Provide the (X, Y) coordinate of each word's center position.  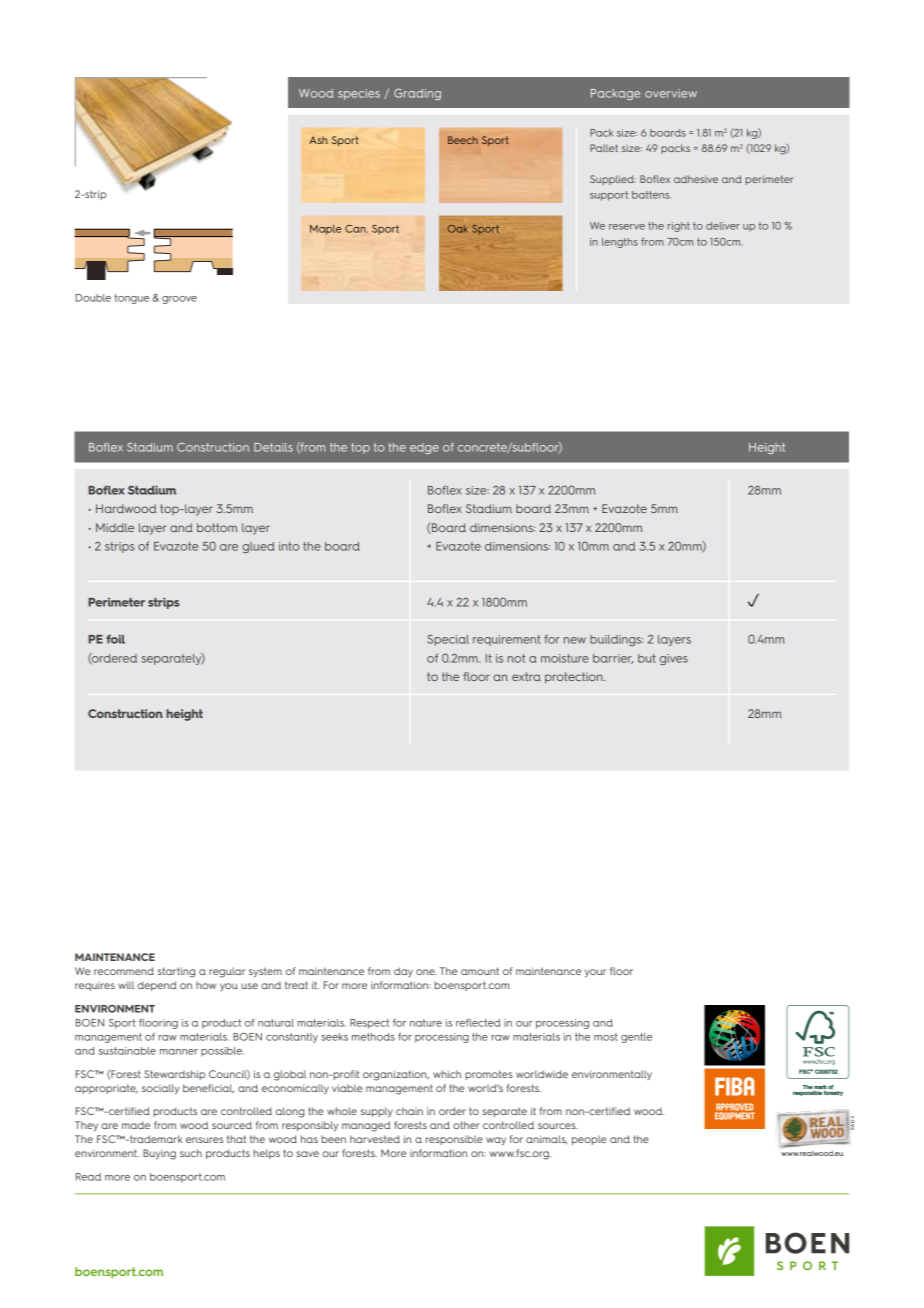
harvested (375, 1139)
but (647, 658)
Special (448, 640)
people (589, 1140)
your (595, 973)
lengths (620, 243)
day (403, 972)
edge (424, 448)
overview (671, 93)
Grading (417, 94)
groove (179, 300)
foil (115, 639)
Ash (318, 140)
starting (176, 972)
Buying (159, 1154)
